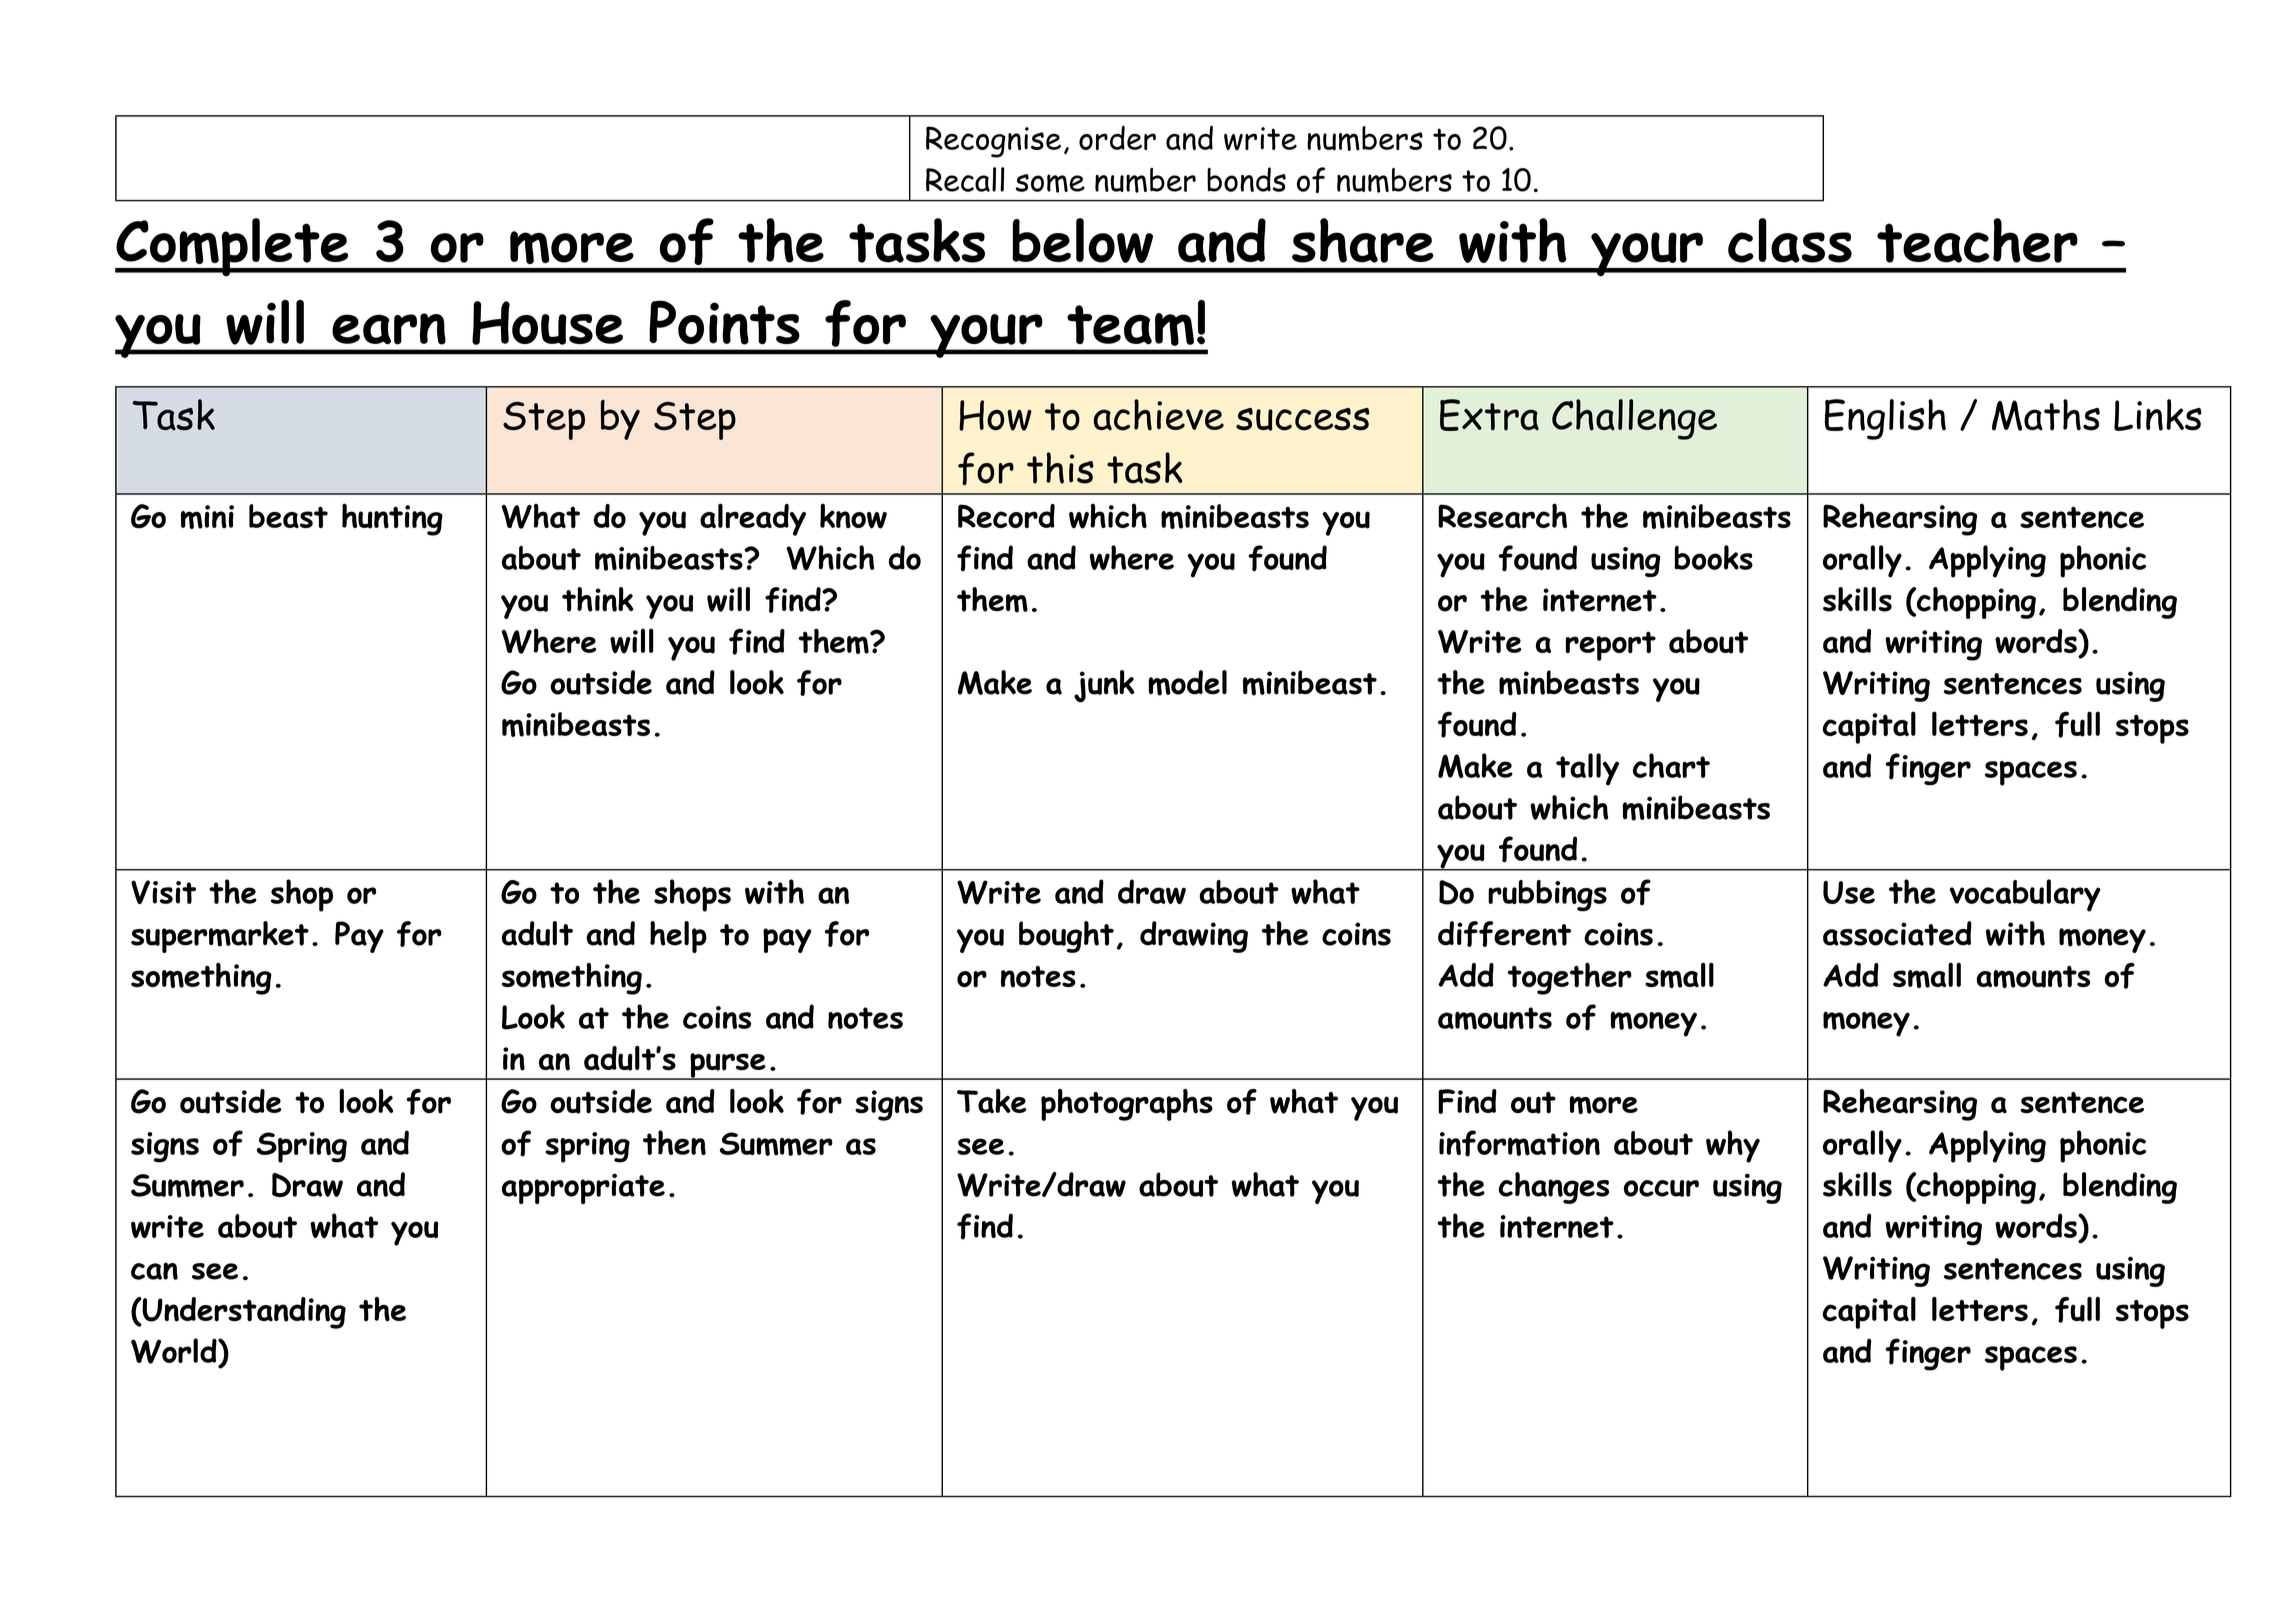 The width and height of the document is (2284, 1615). Describe the element at coordinates (175, 1351) in the document. I see `World` at that location.
